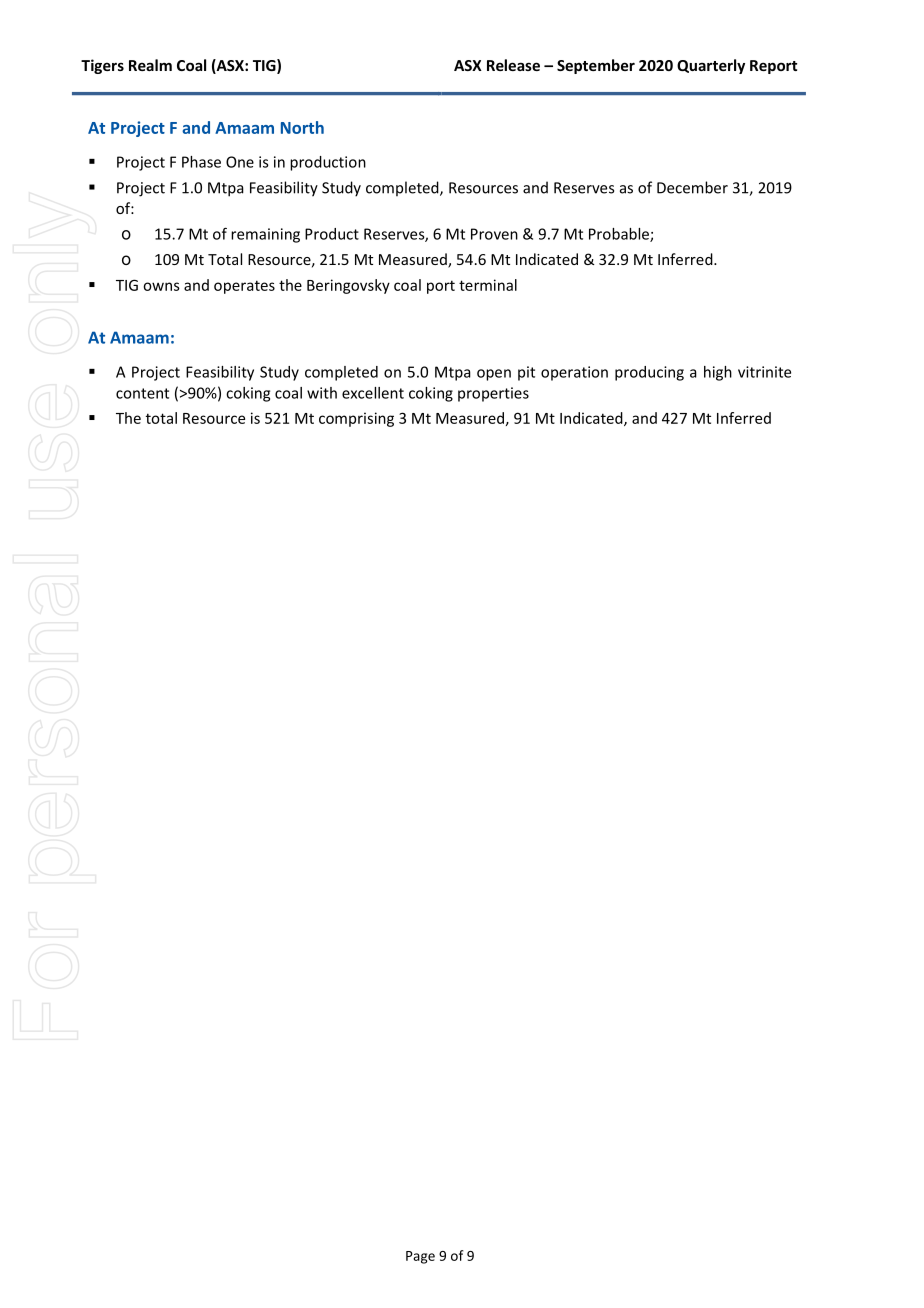  Describe the element at coordinates (513, 65) in the page. I see `Release` at that location.
